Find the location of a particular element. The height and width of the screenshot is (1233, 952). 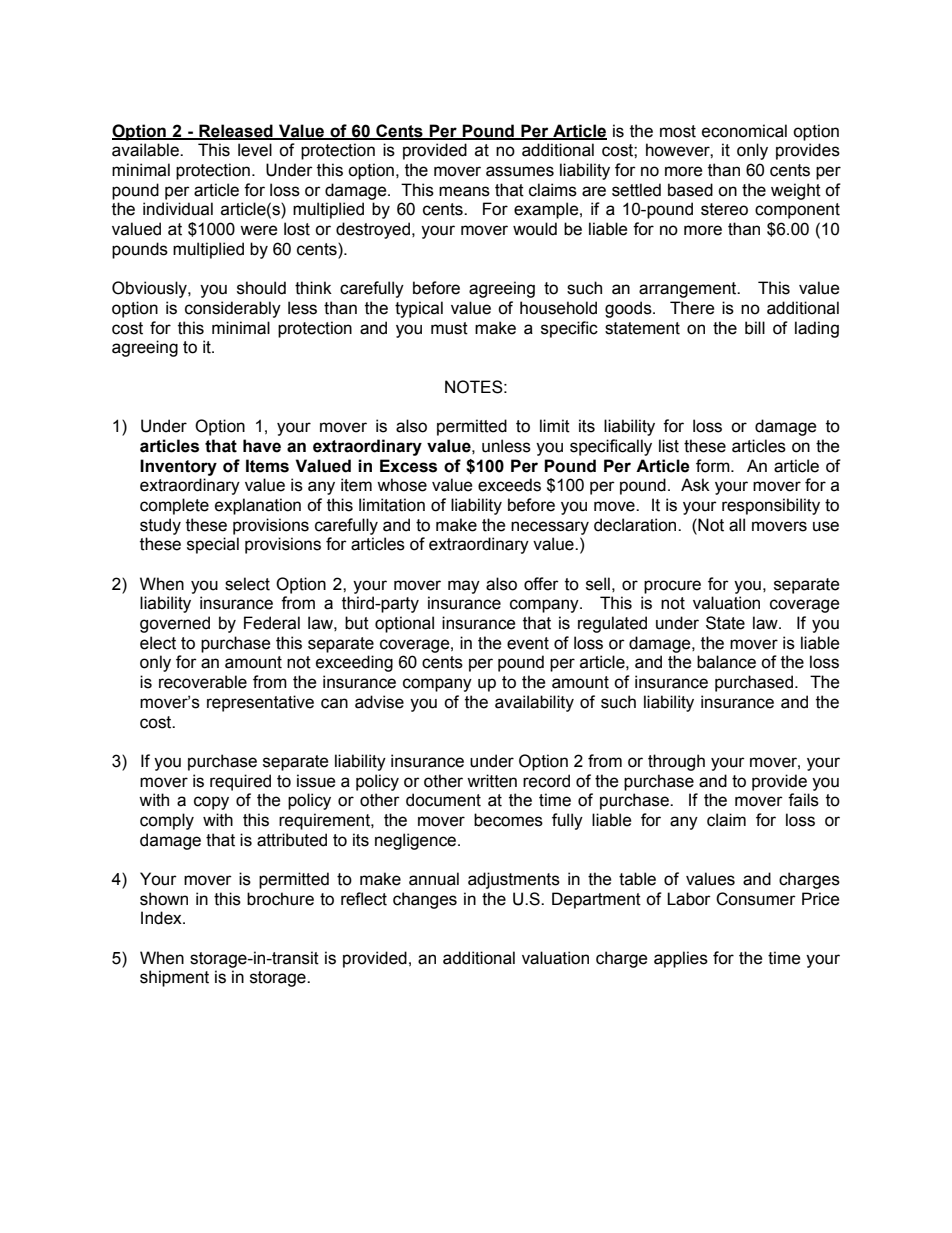

must is located at coordinates (449, 328).
